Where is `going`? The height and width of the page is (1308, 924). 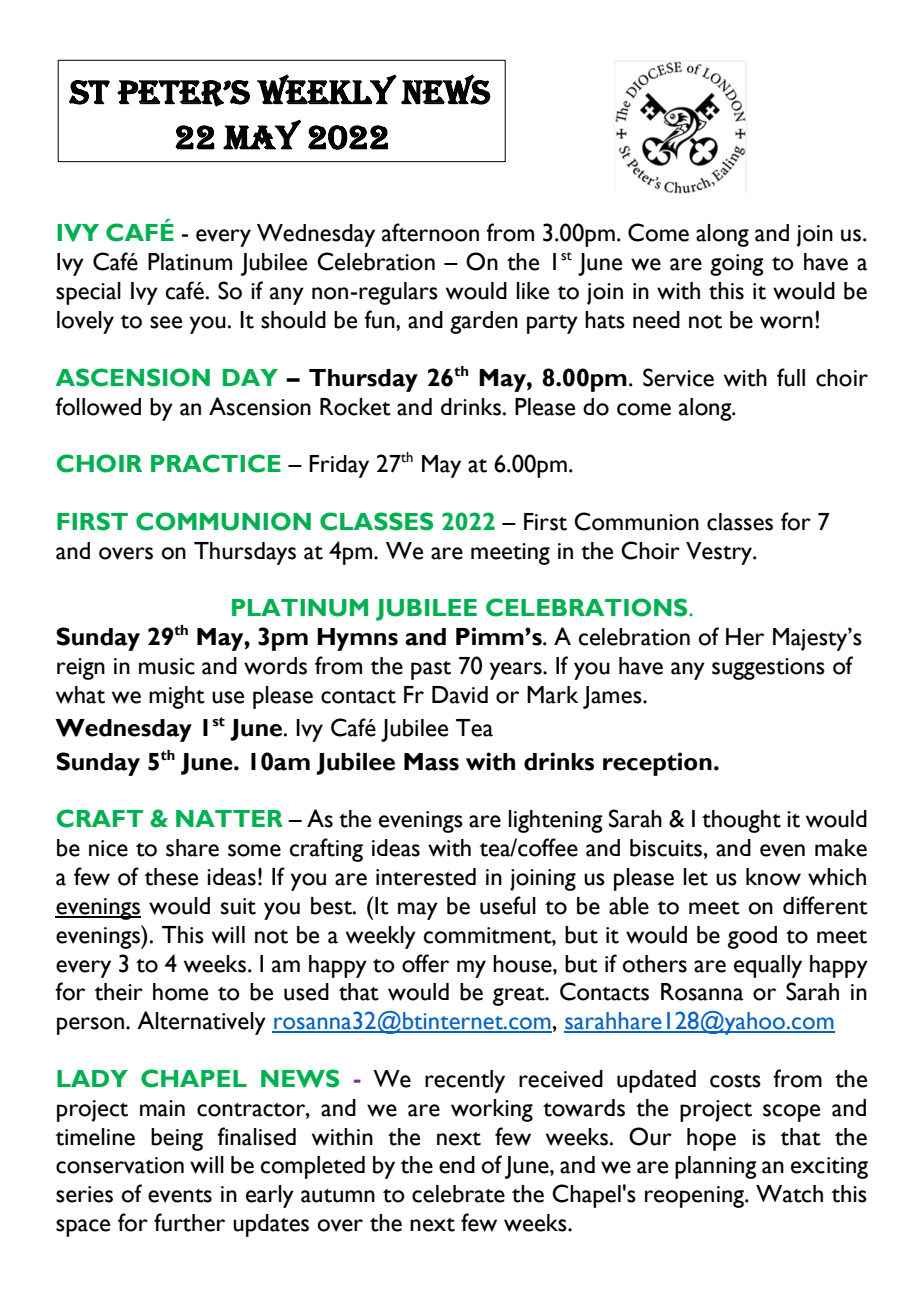 going is located at coordinates (737, 265).
